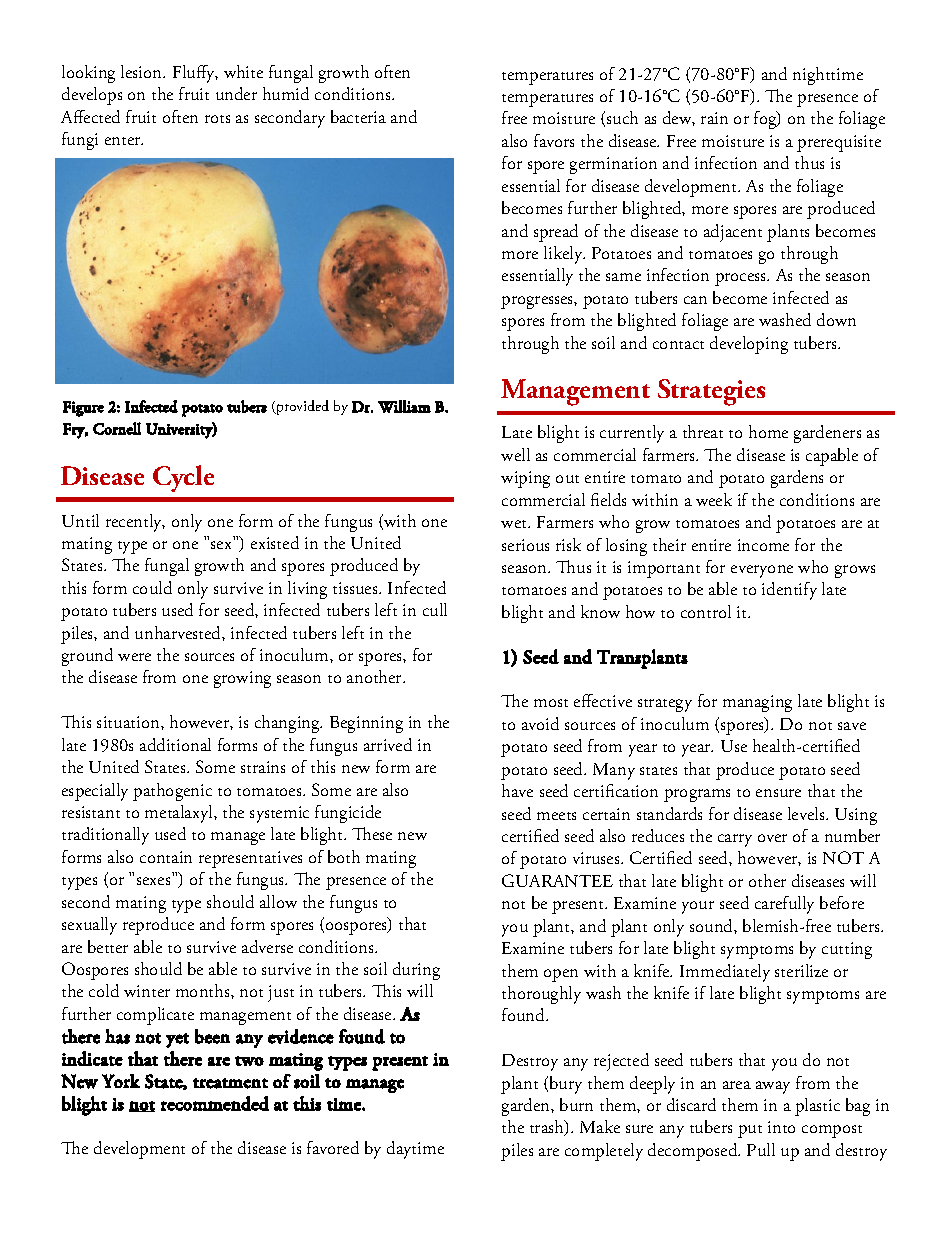 This screenshot has height=1233, width=952. What do you see at coordinates (215, 1103) in the screenshot?
I see `recommended` at bounding box center [215, 1103].
